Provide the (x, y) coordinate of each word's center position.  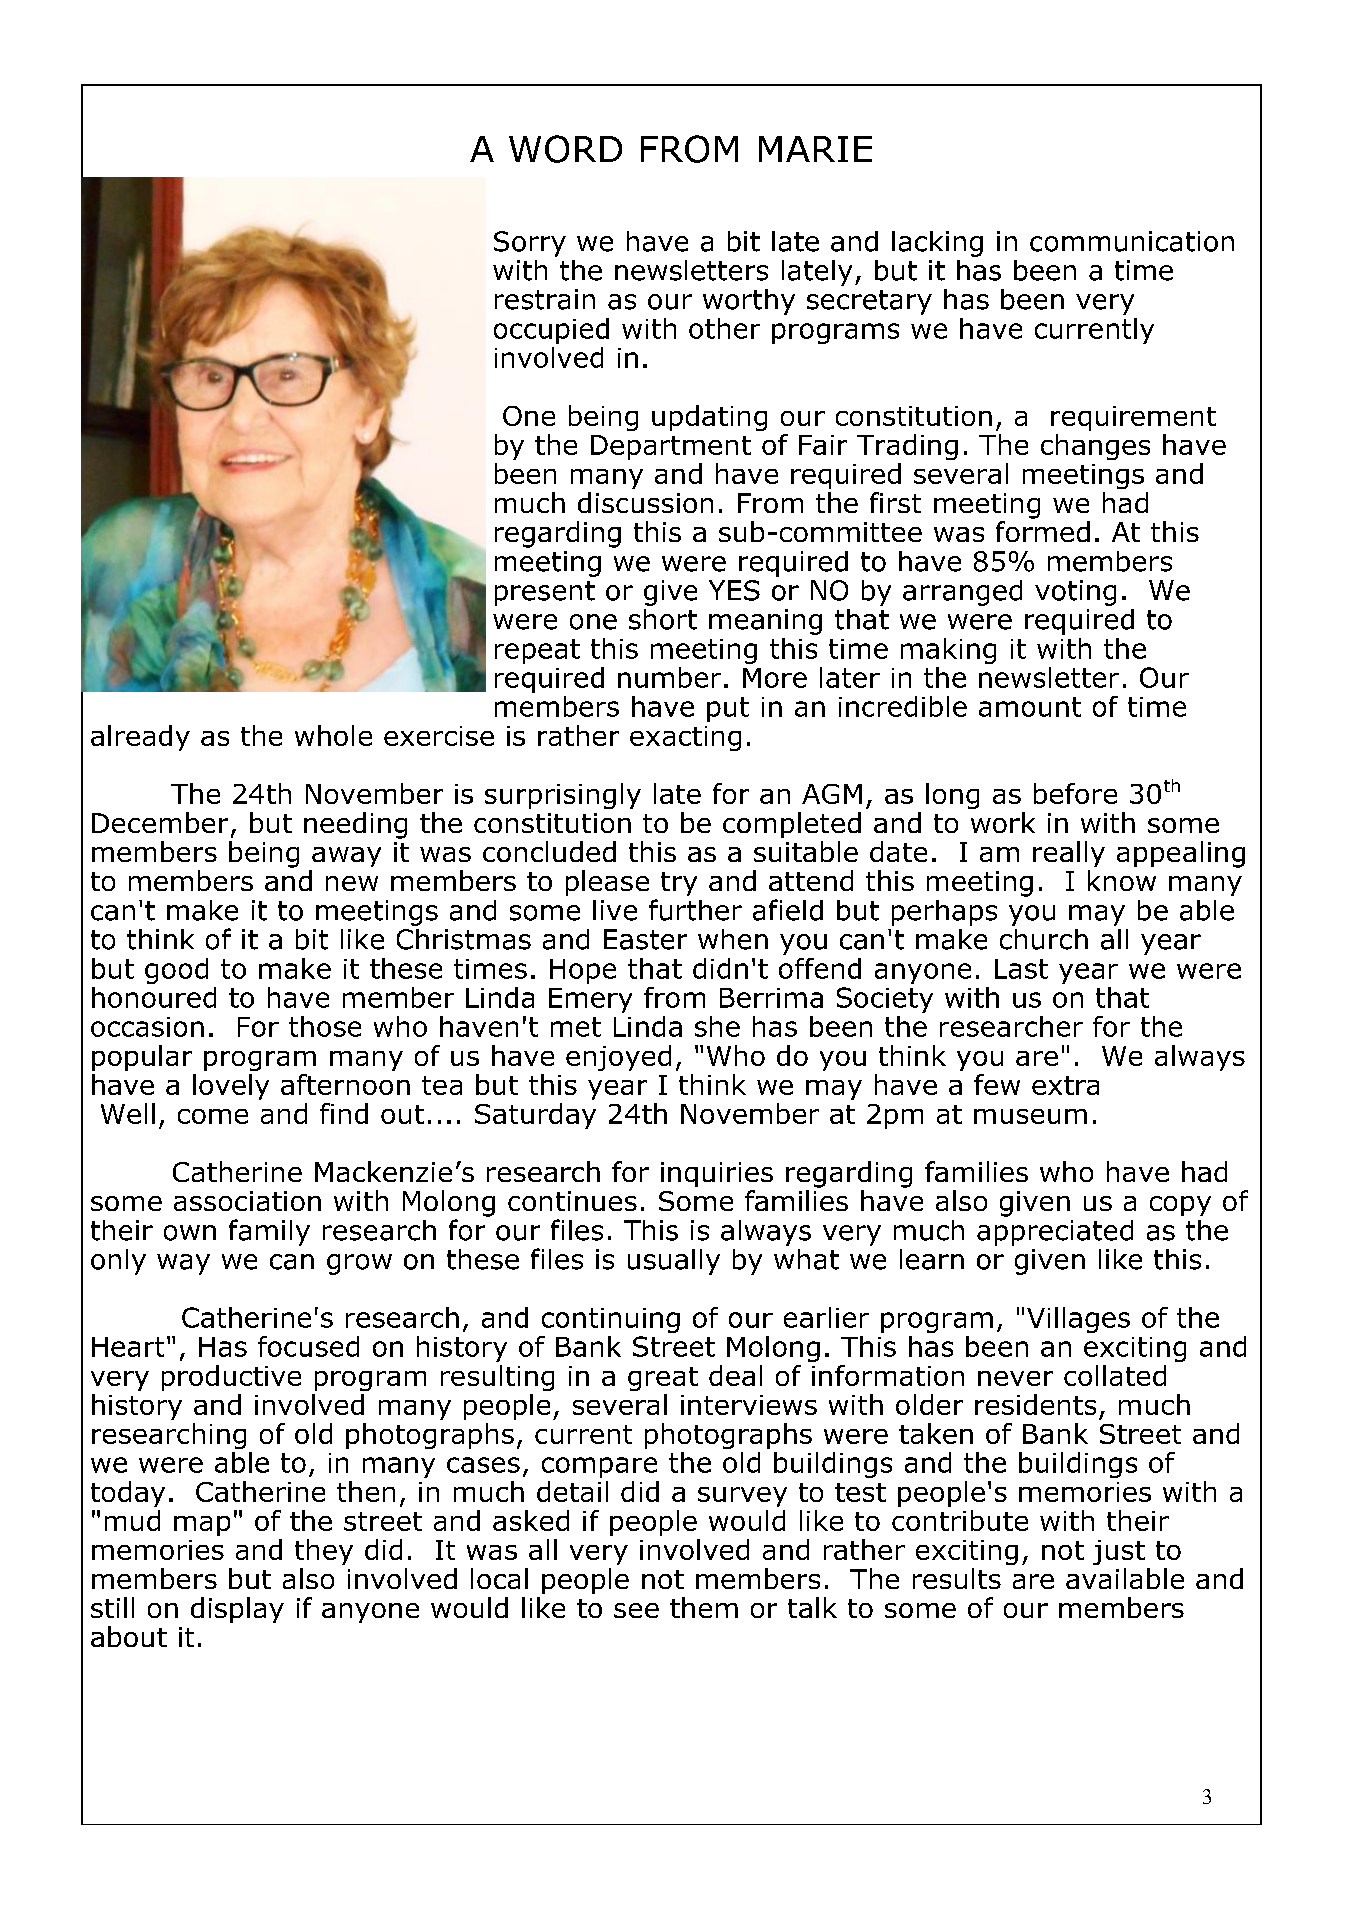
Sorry (530, 244)
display (237, 1610)
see (636, 1610)
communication (1132, 241)
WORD (565, 149)
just (1119, 1552)
